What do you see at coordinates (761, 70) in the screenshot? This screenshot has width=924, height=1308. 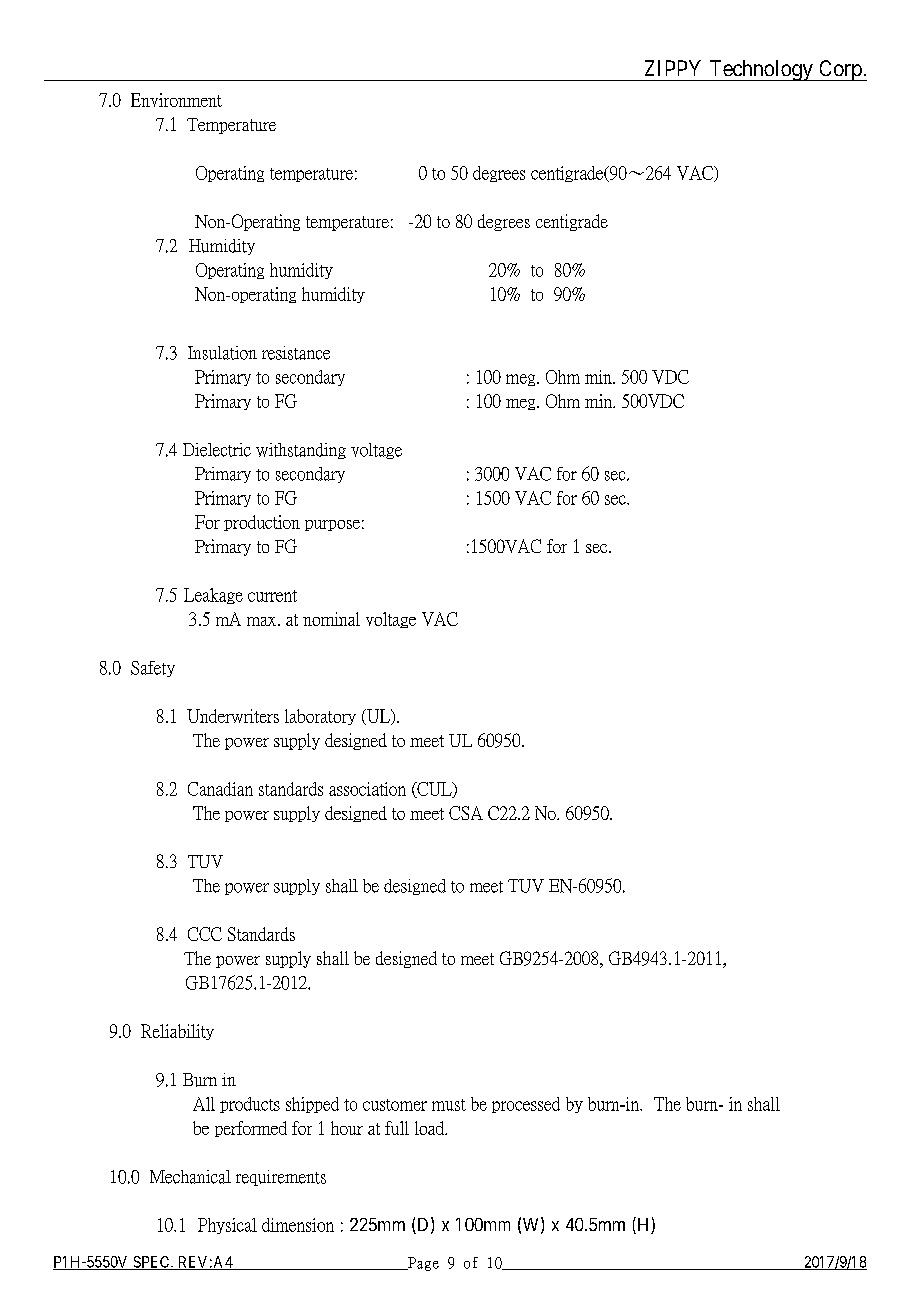 I see `Technology` at bounding box center [761, 70].
